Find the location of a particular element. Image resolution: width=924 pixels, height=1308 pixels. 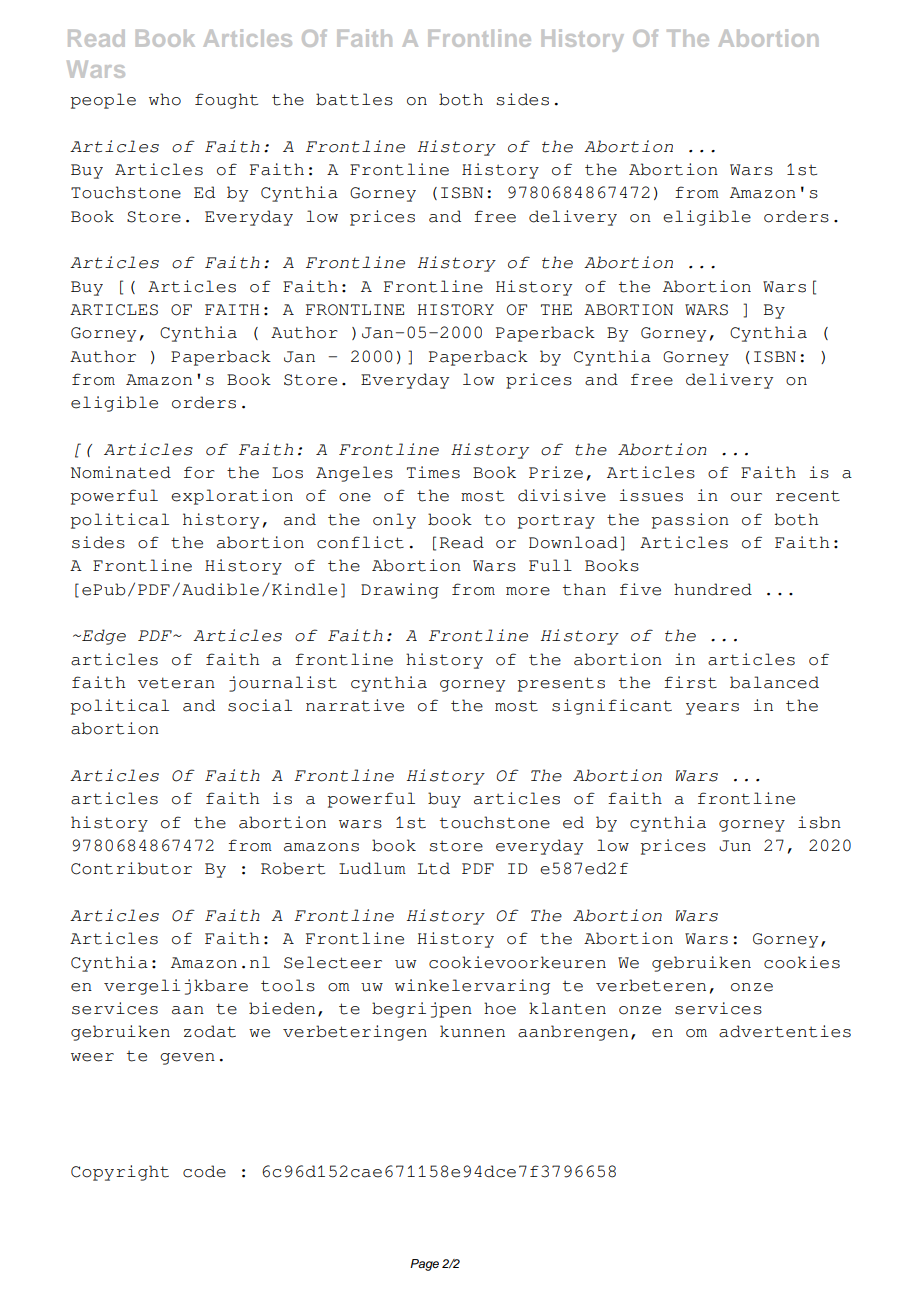

tools is located at coordinates (288, 985).
